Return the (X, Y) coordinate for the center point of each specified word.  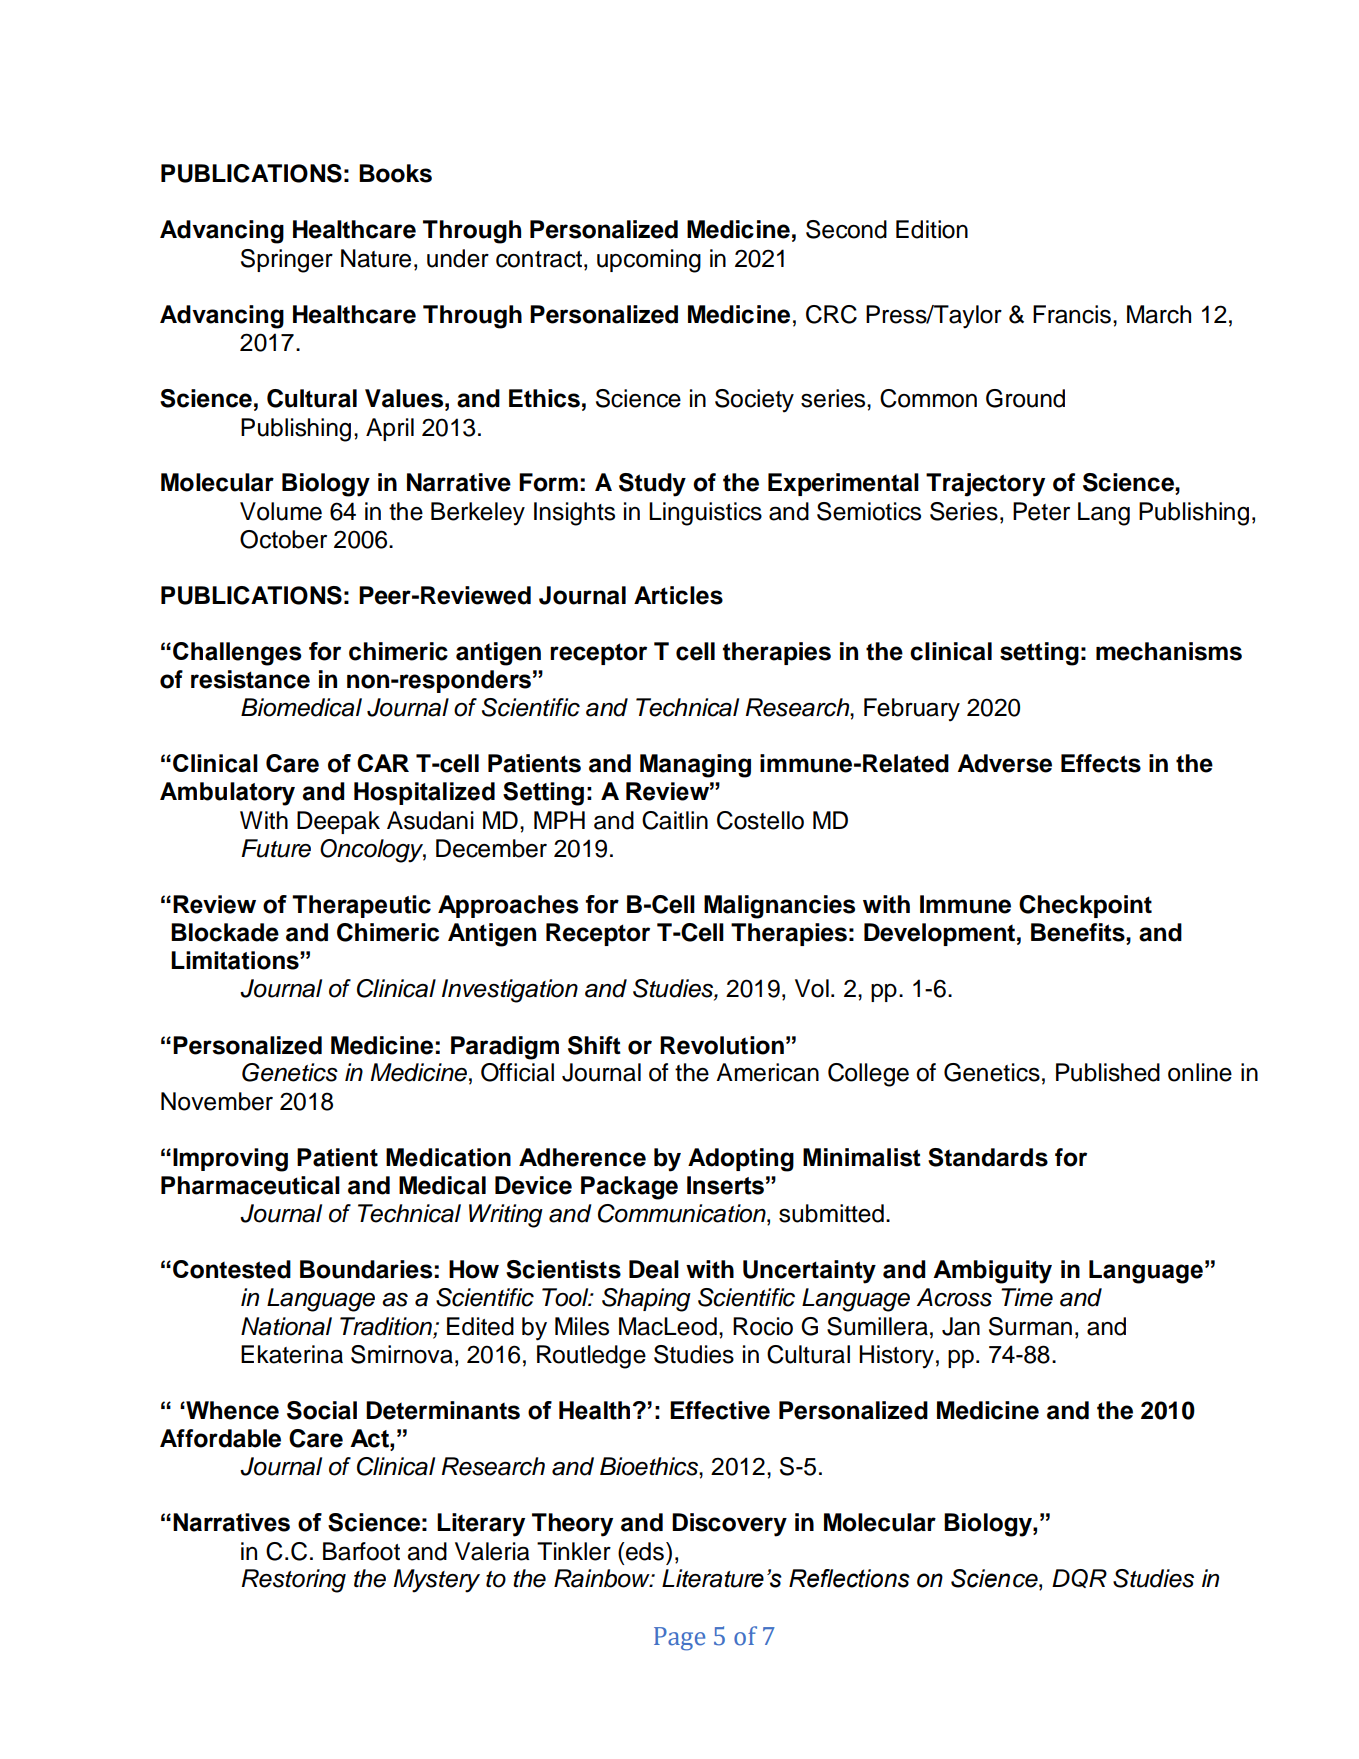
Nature (376, 258)
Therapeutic (361, 906)
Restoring (293, 1581)
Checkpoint (1085, 906)
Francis (1072, 314)
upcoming (649, 261)
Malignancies (779, 907)
